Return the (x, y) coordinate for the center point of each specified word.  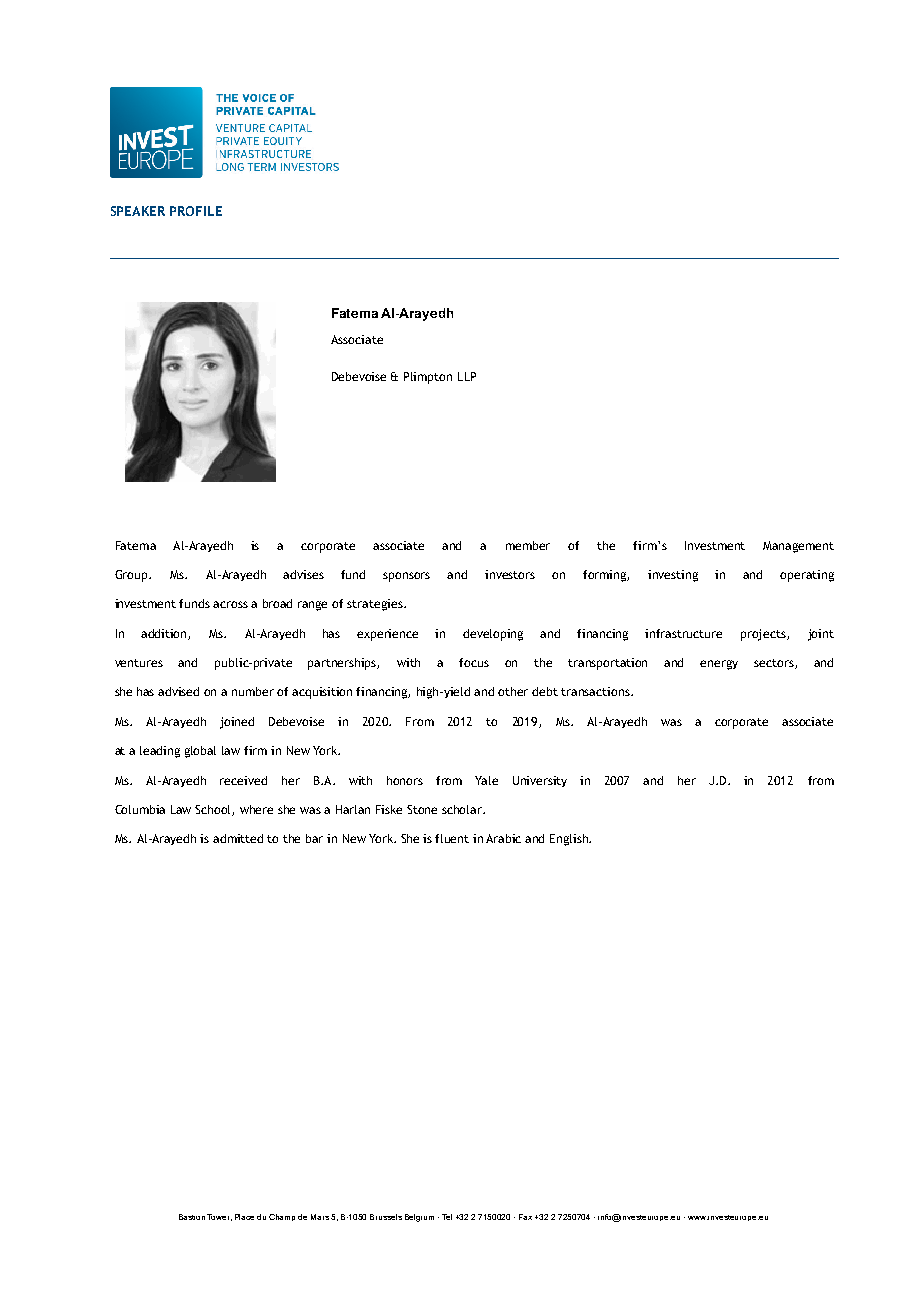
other (513, 691)
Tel (447, 1217)
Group (132, 576)
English (570, 840)
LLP (467, 376)
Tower (219, 1217)
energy (719, 665)
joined (237, 723)
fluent (452, 838)
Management (798, 547)
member (528, 545)
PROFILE (196, 211)
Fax (525, 1217)
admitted (238, 838)
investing (673, 576)
